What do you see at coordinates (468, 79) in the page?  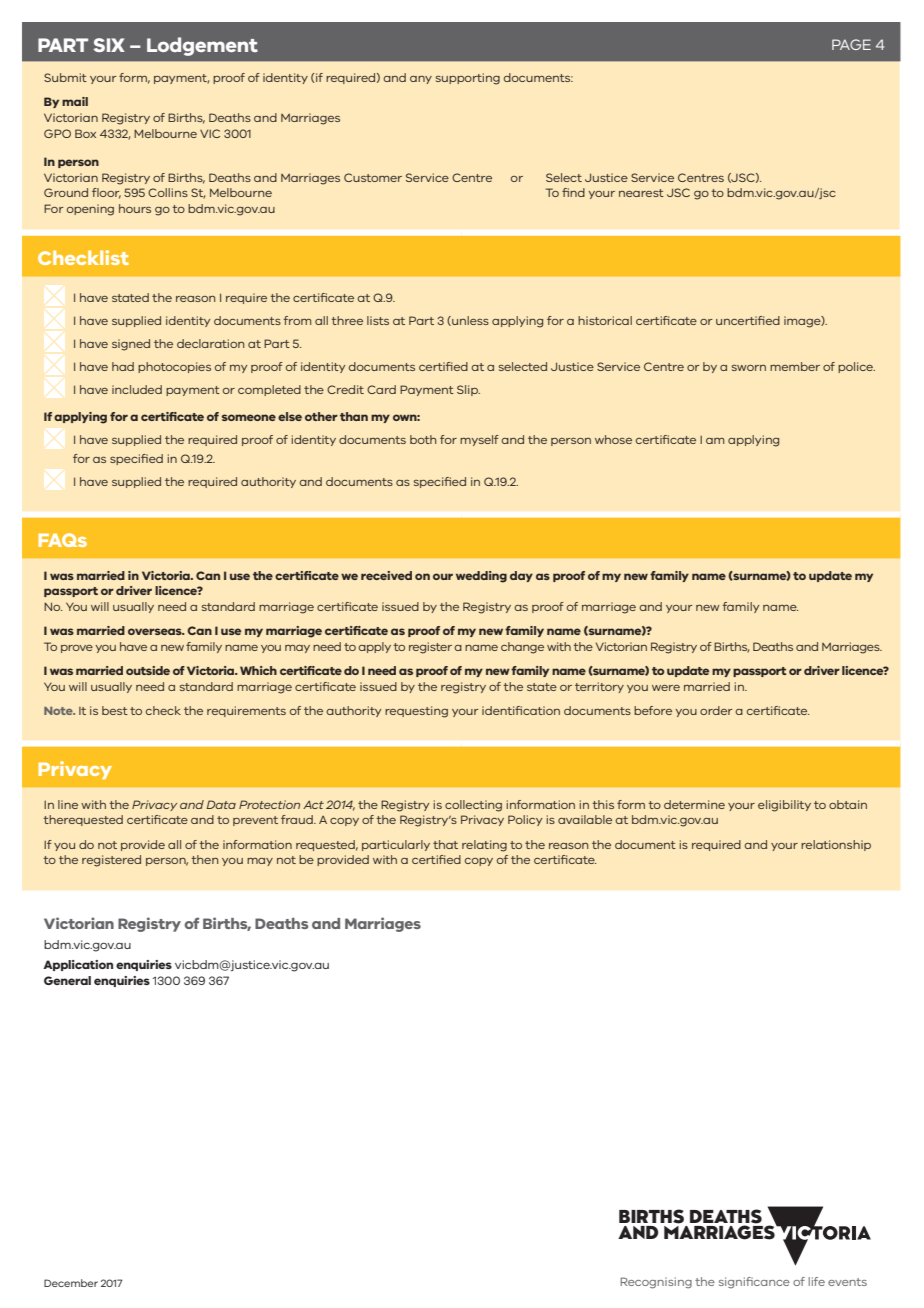 I see `supporting` at bounding box center [468, 79].
